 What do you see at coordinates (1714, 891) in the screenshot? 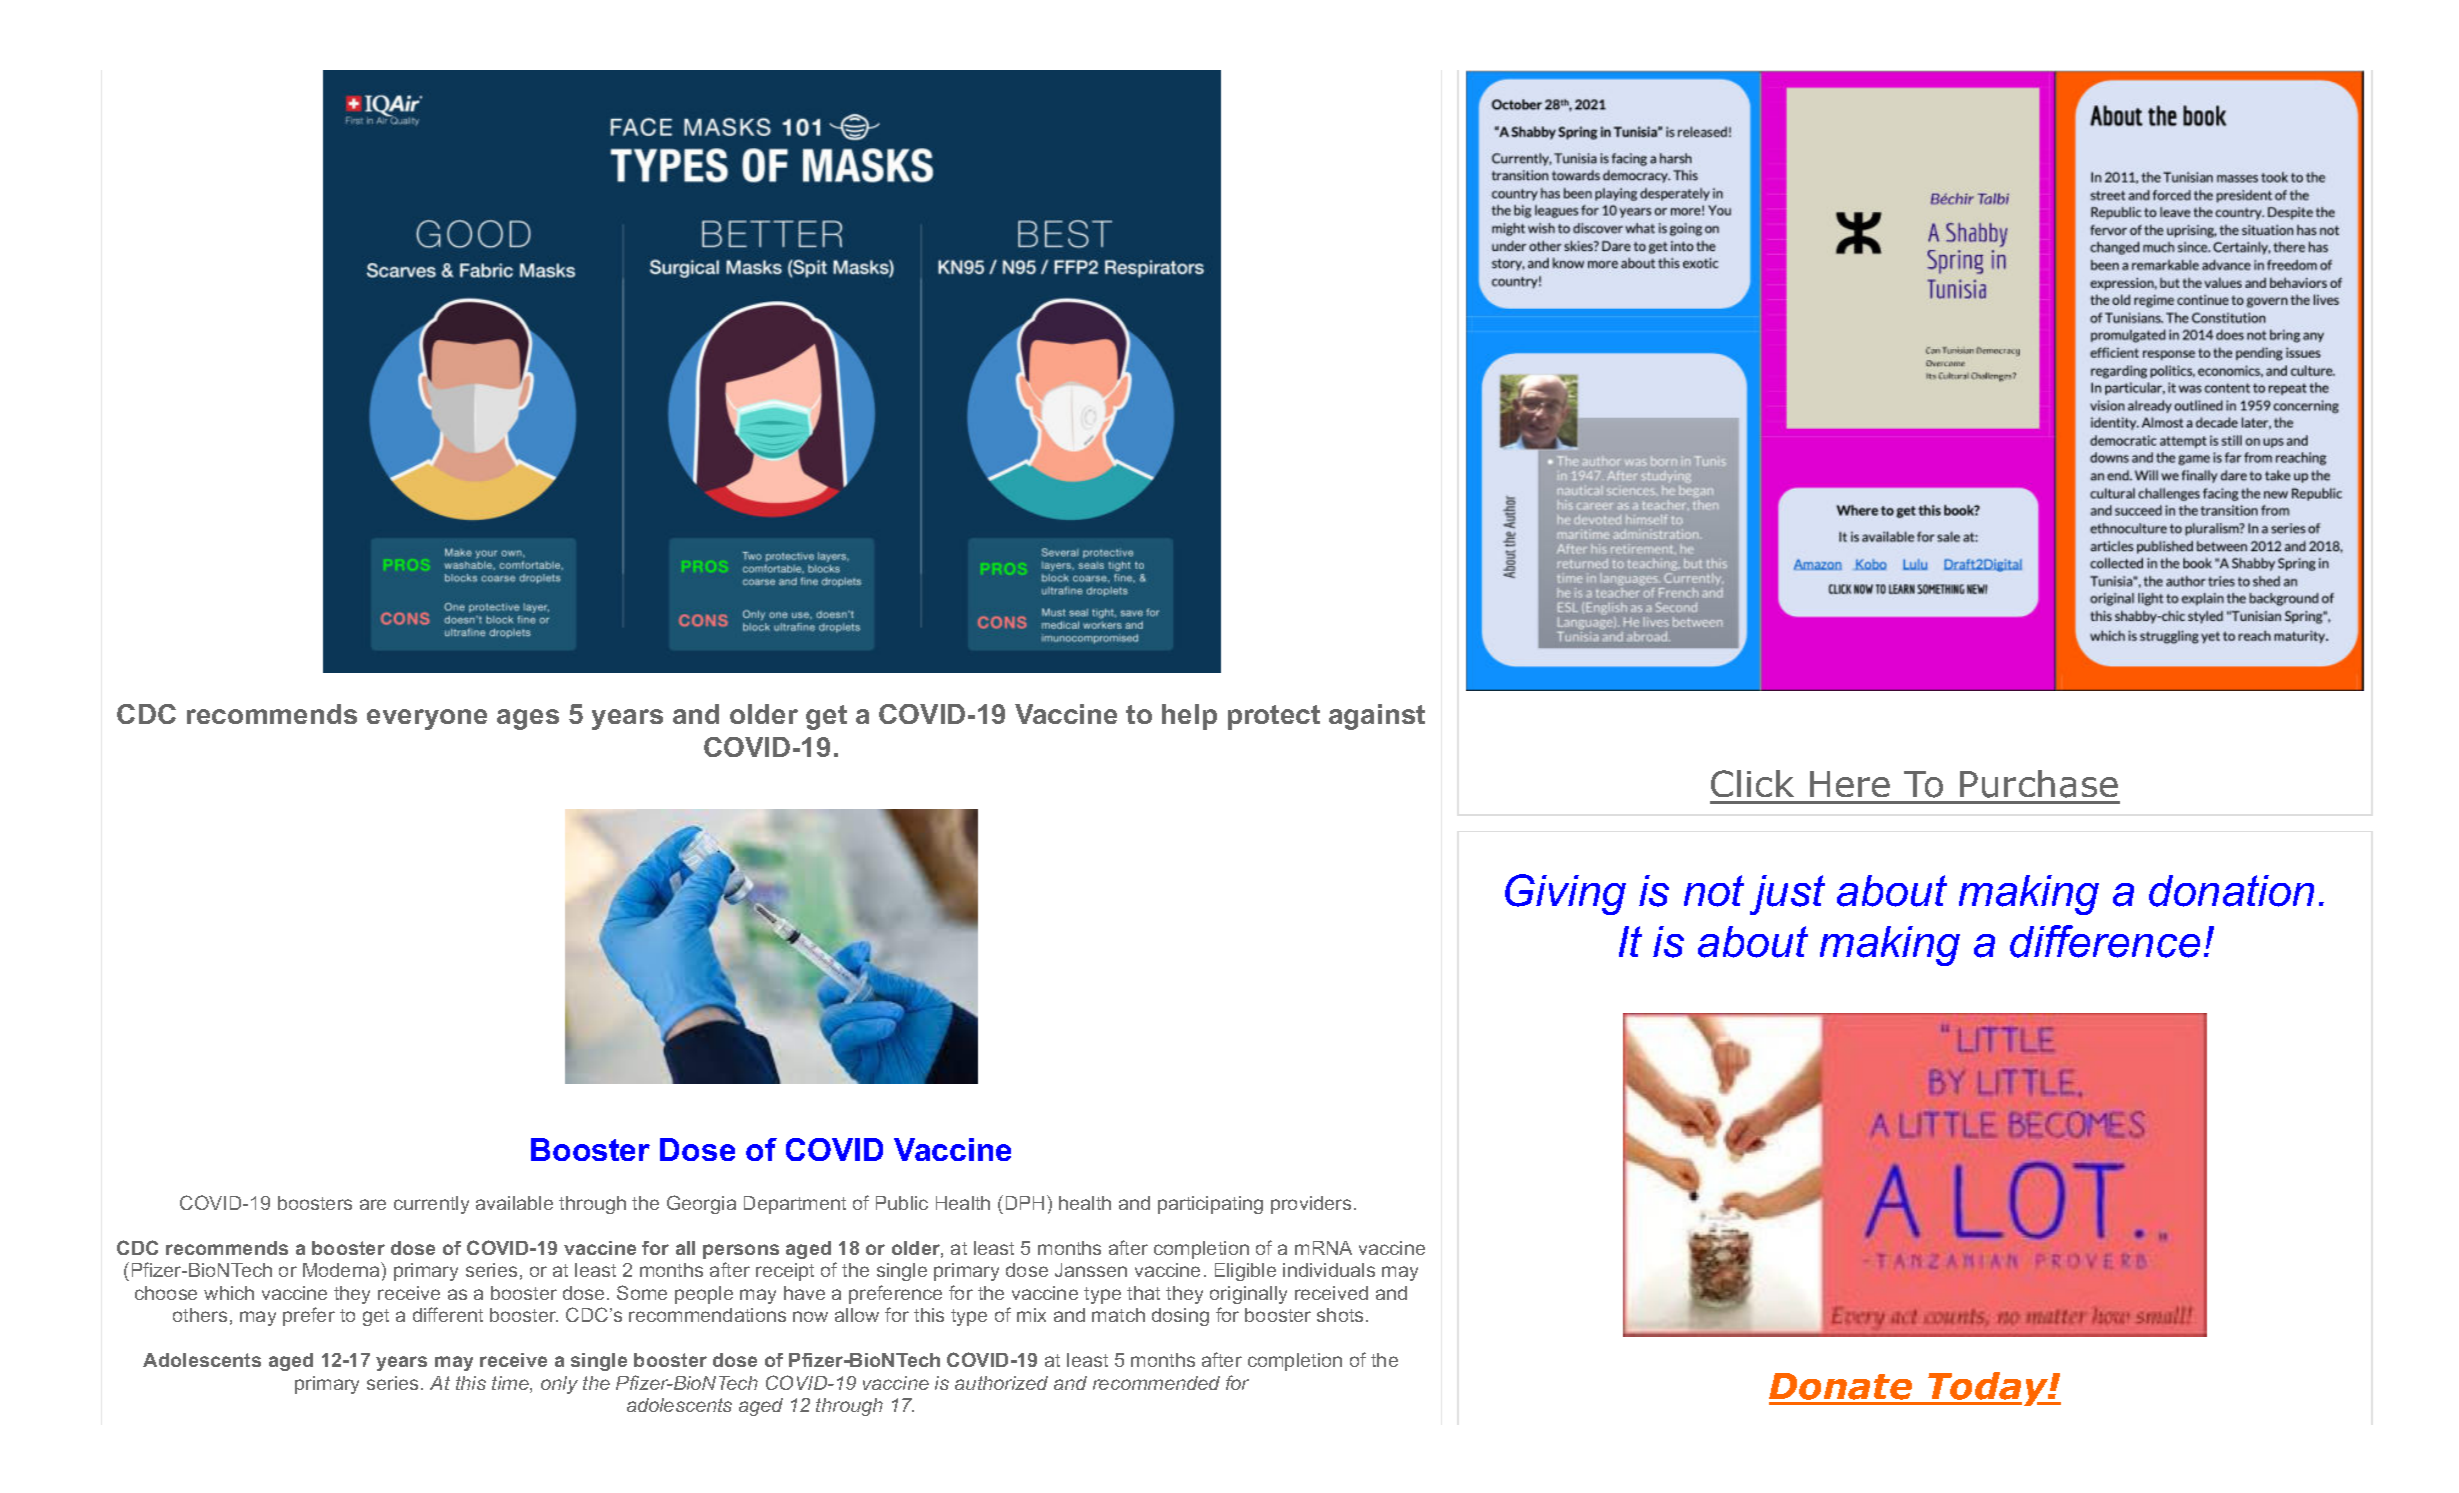
I see `not` at bounding box center [1714, 891].
